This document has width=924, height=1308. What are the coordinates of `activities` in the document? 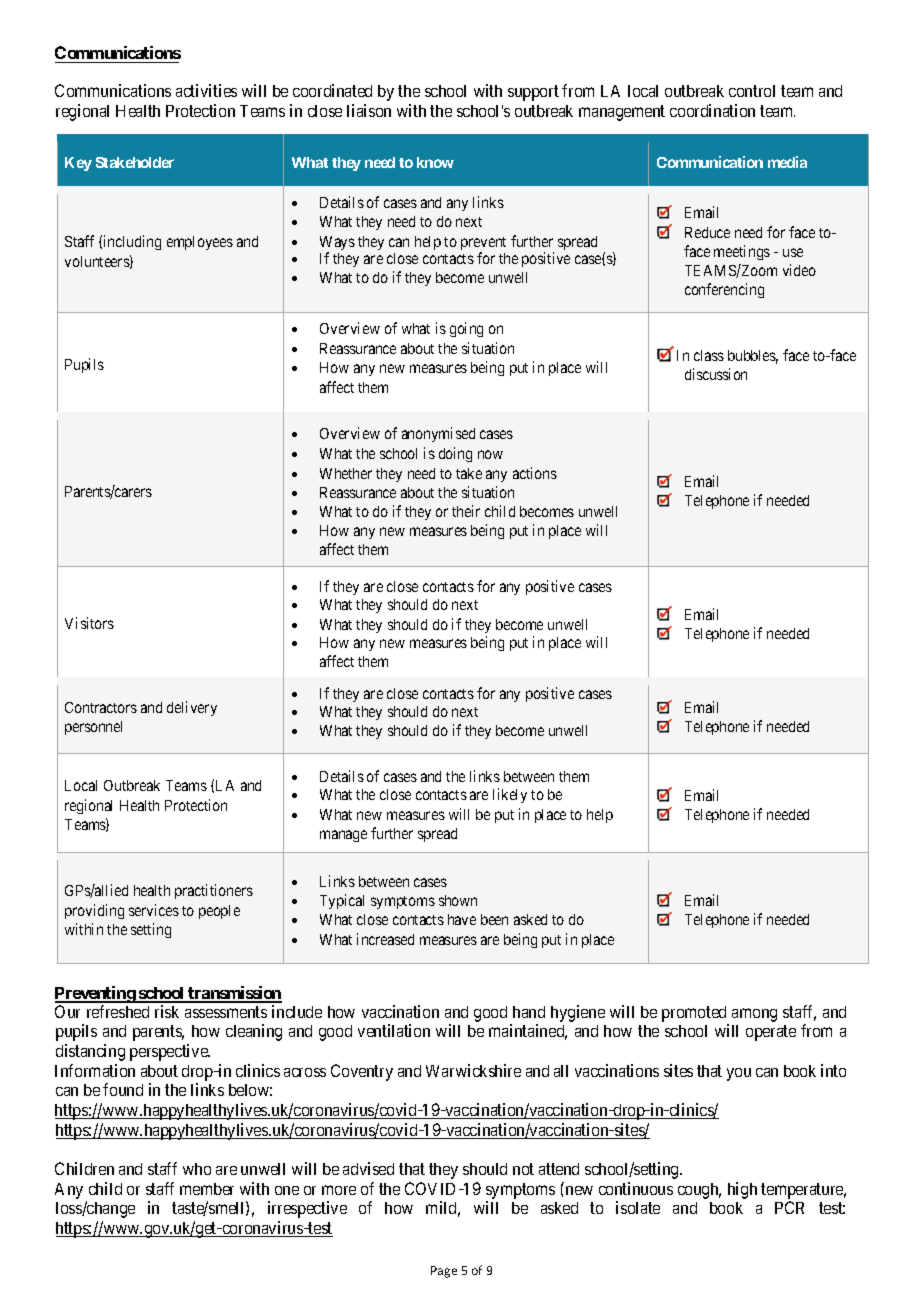 It's located at (206, 90).
